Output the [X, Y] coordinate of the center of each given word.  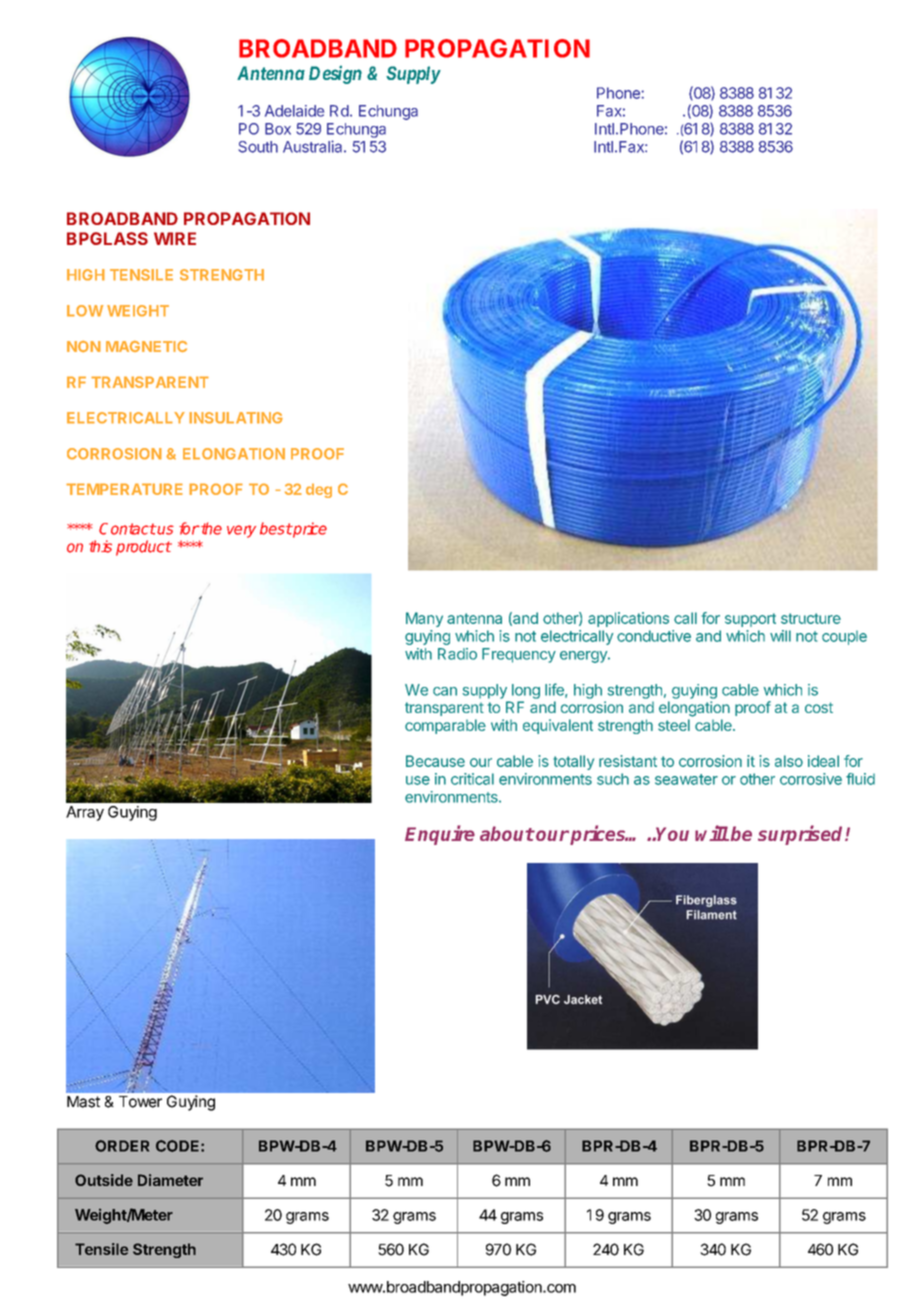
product [144, 548]
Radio [457, 654]
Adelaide [294, 111]
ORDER [122, 1146]
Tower [140, 1102]
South [258, 147]
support [750, 620]
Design [335, 74]
